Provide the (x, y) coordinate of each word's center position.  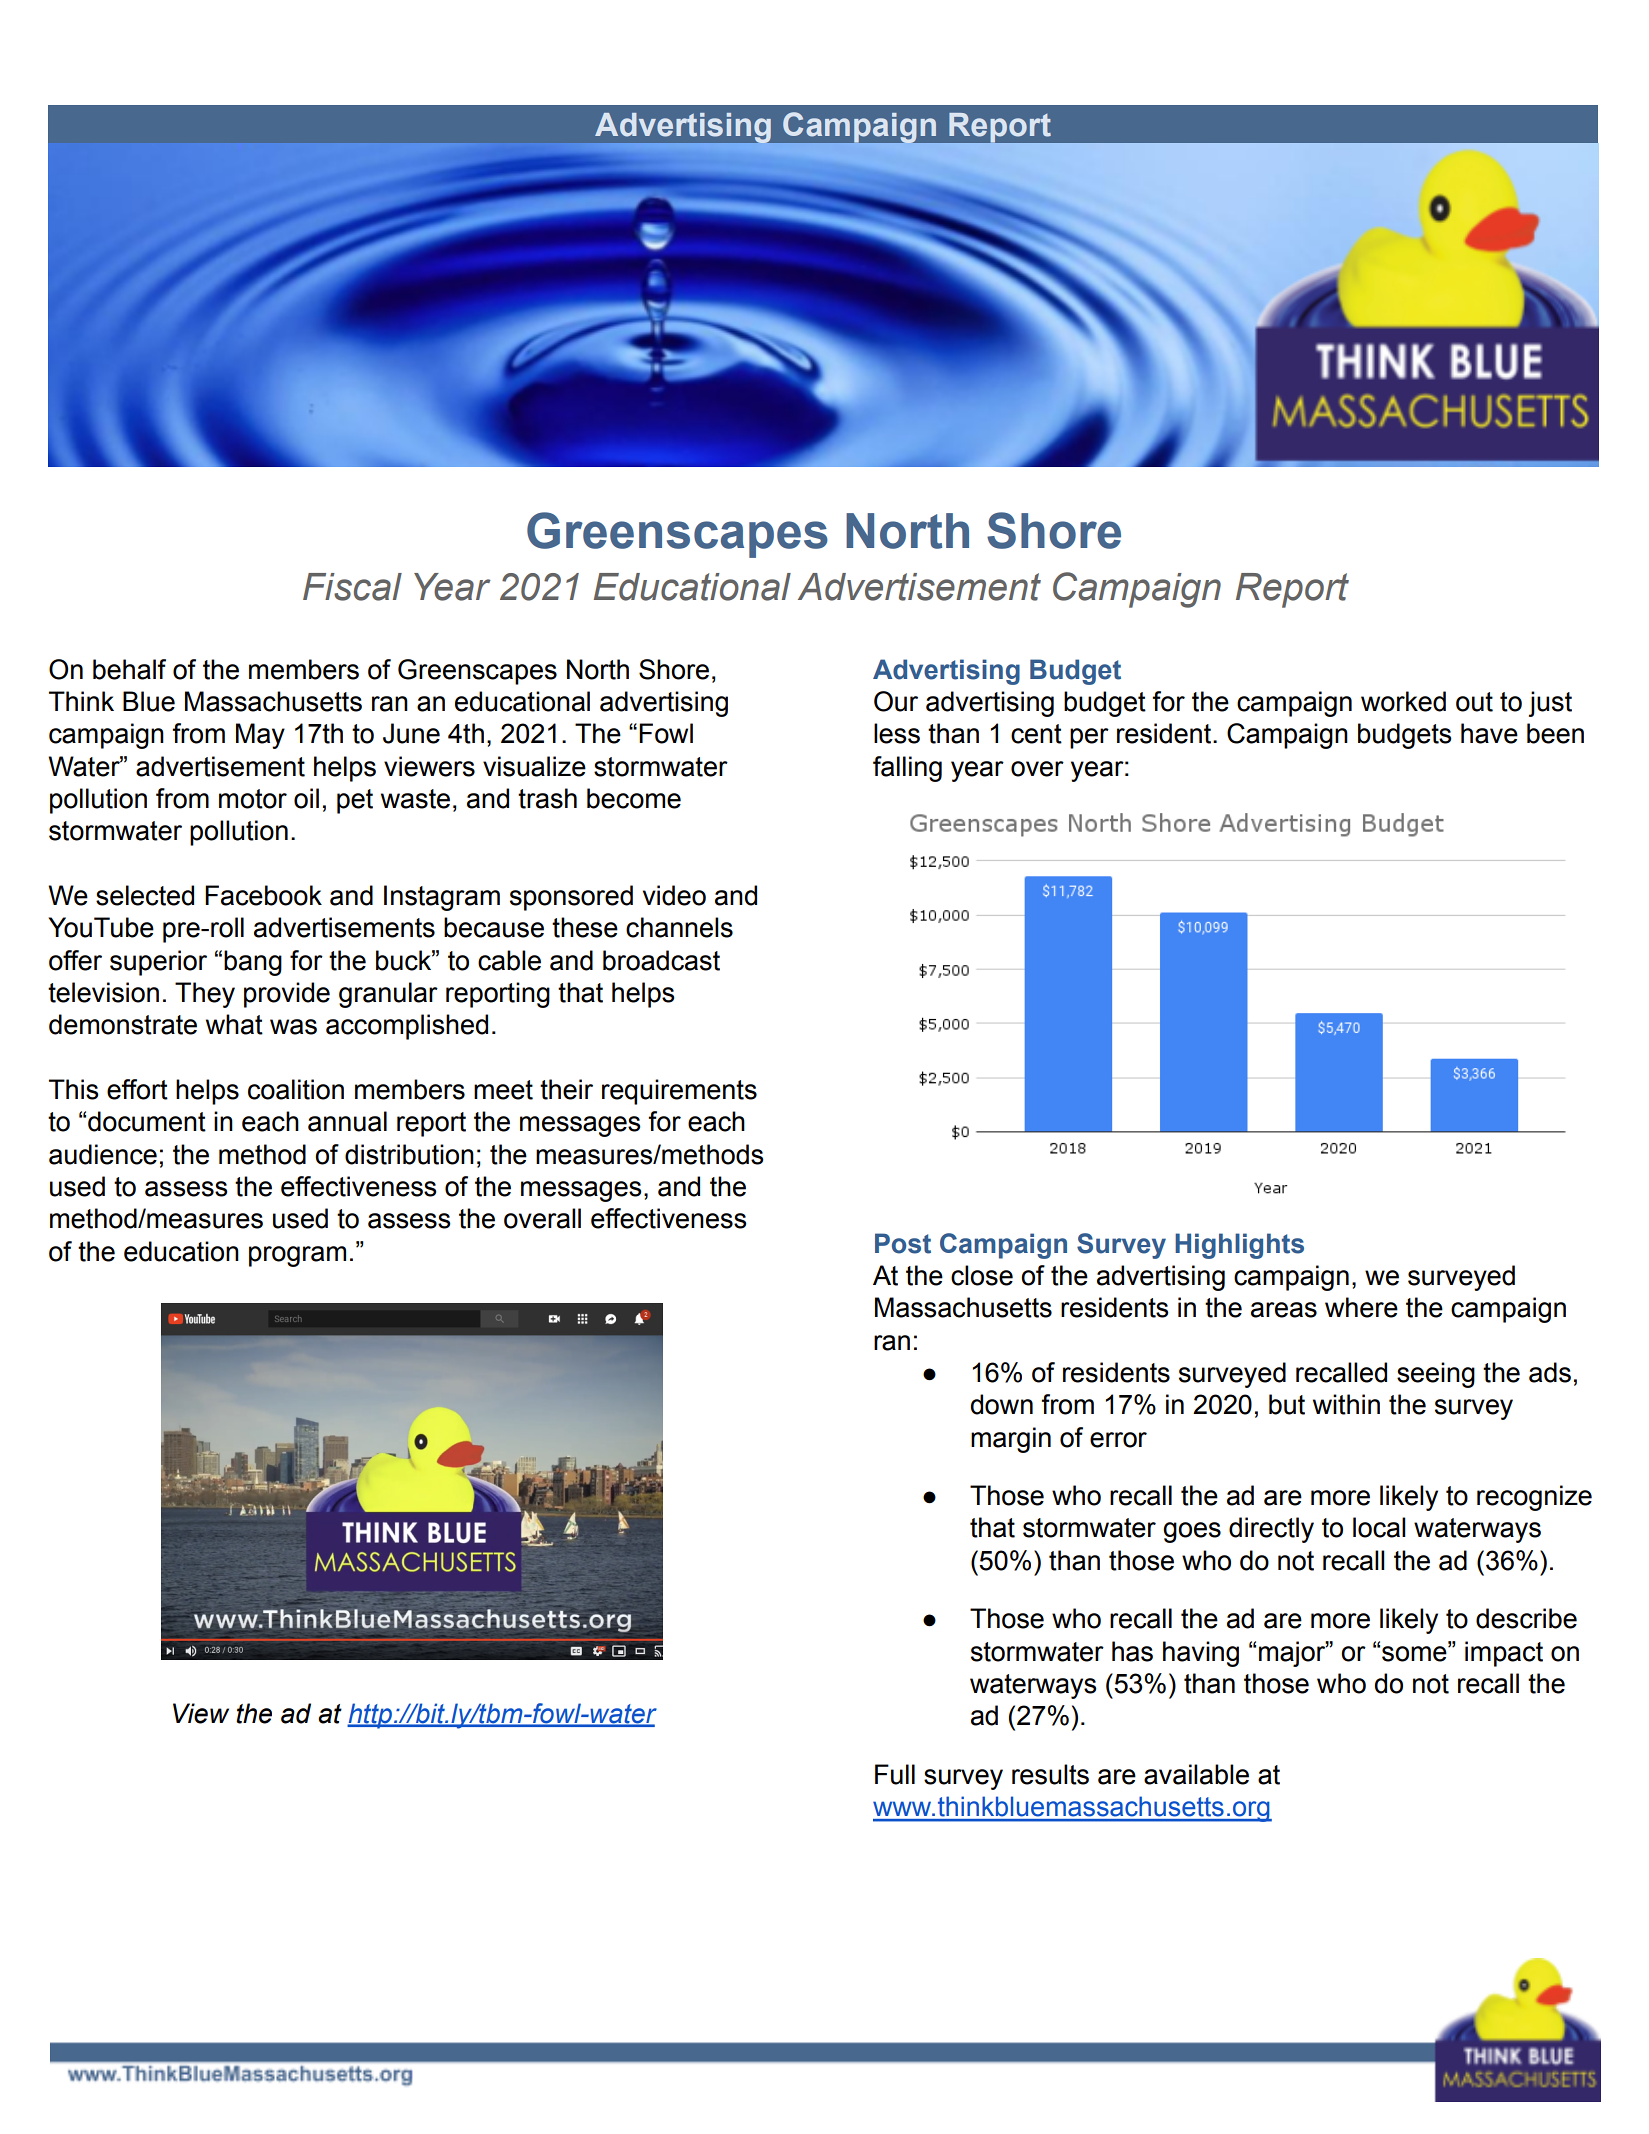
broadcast (661, 960)
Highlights (1239, 1246)
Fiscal (352, 587)
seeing (1436, 1375)
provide (287, 995)
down (1002, 1404)
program (297, 1256)
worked (1403, 701)
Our (896, 701)
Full (895, 1774)
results (1050, 1774)
